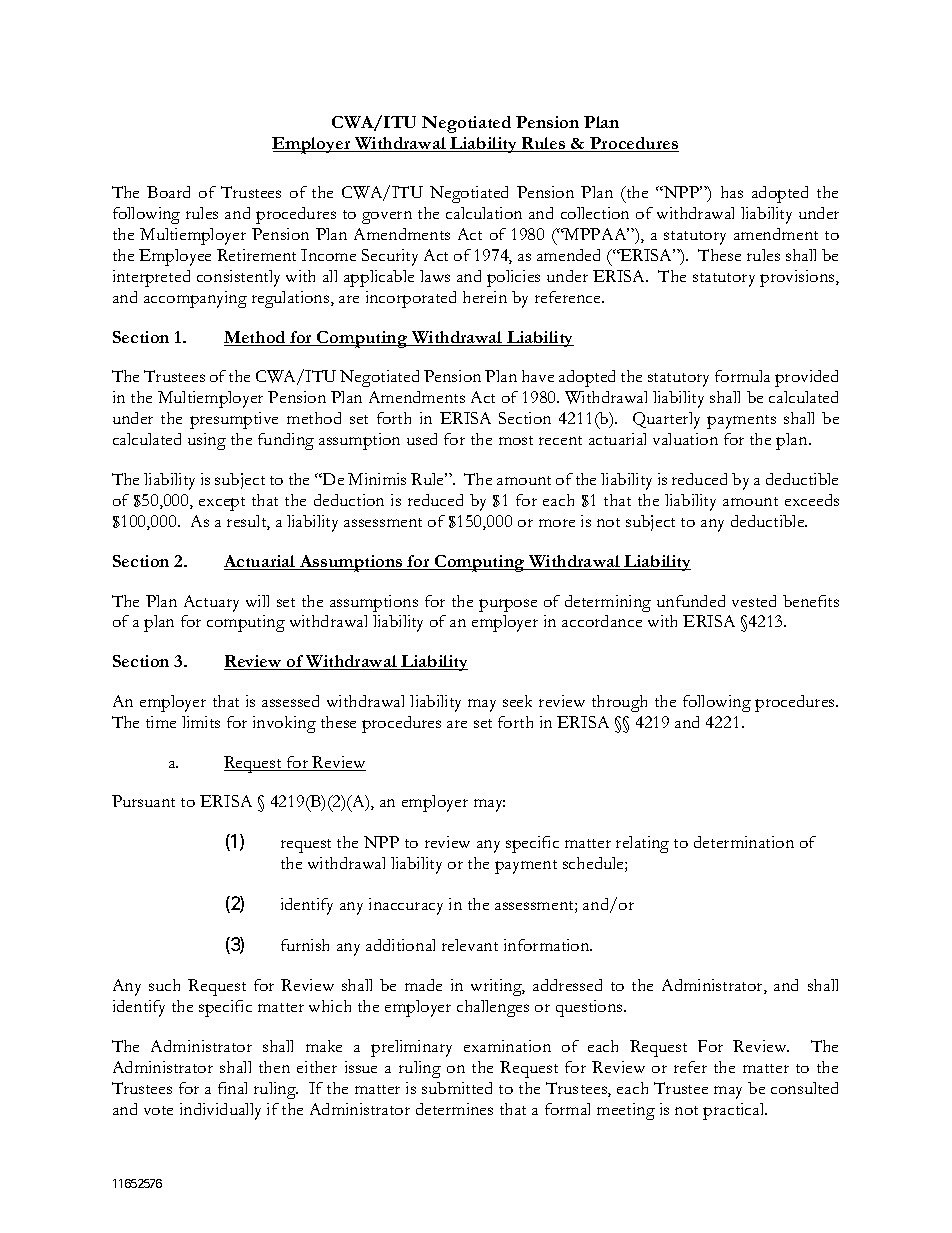 The image size is (952, 1233). Describe the element at coordinates (508, 605) in the screenshot. I see `purpose` at that location.
